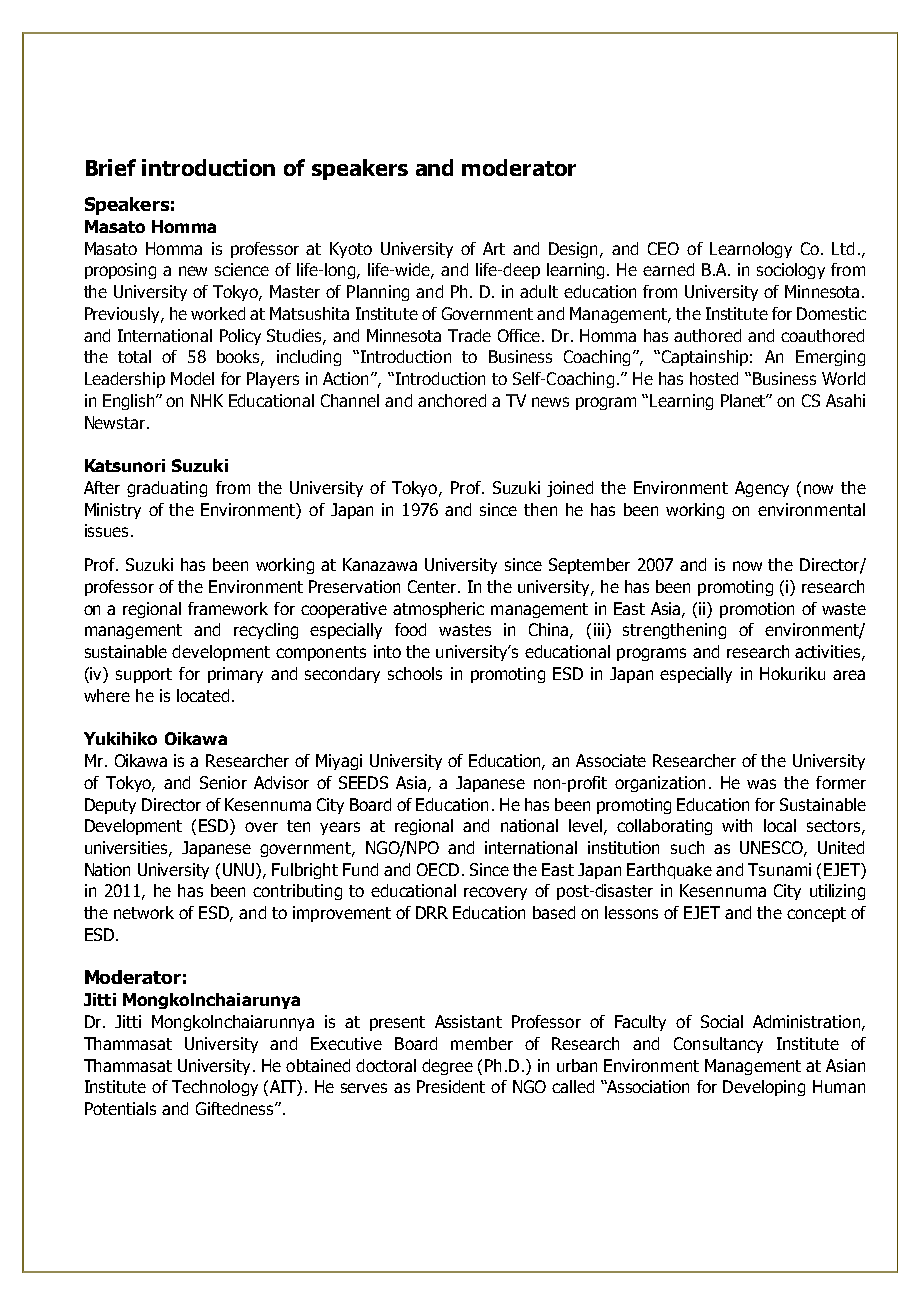  What do you see at coordinates (451, 1086) in the image?
I see `President` at bounding box center [451, 1086].
